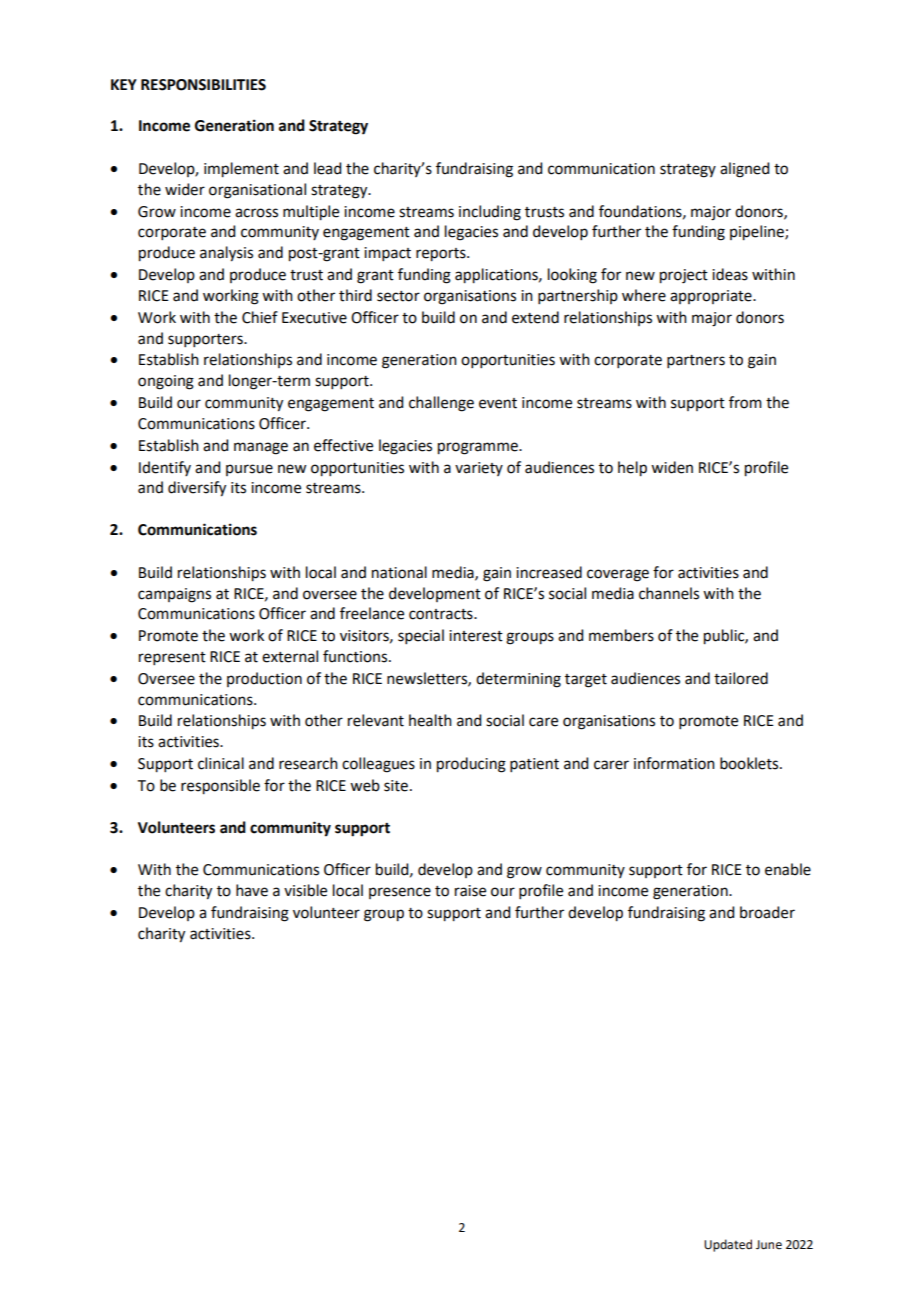  I want to click on including, so click(490, 213).
